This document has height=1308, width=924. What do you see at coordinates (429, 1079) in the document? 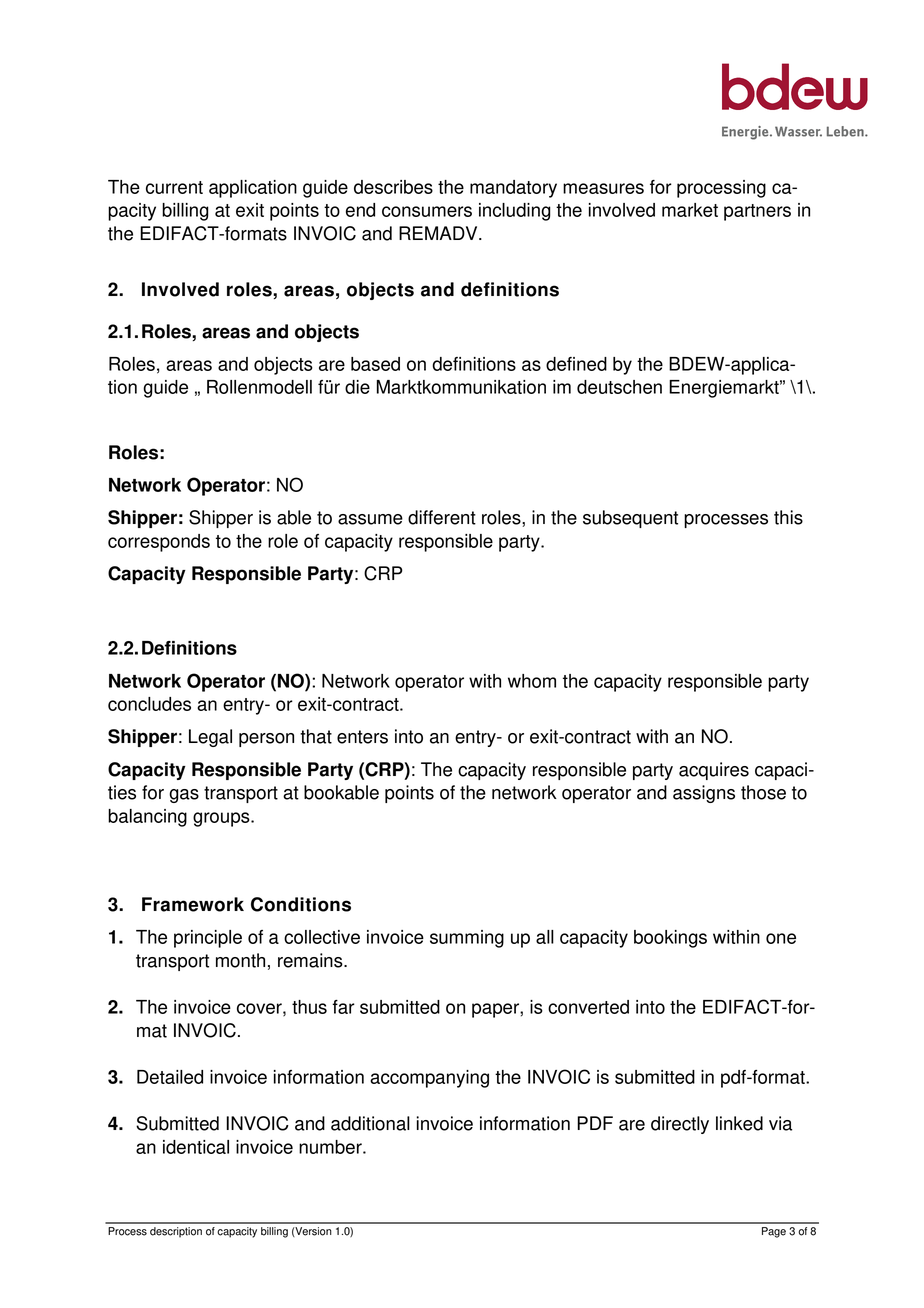
I see `accompanying` at bounding box center [429, 1079].
